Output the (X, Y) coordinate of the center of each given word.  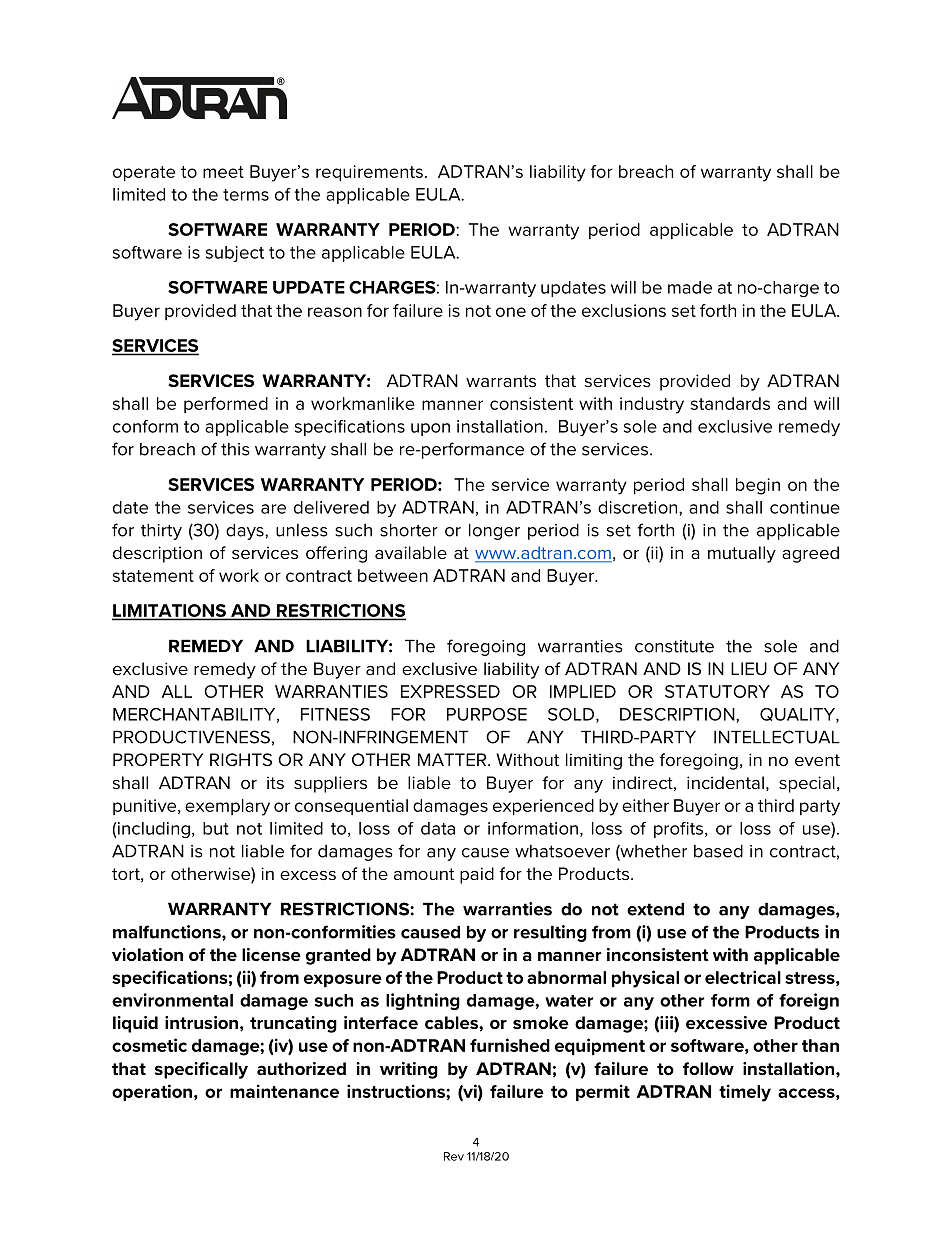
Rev (454, 1156)
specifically (201, 1070)
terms (246, 195)
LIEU (749, 668)
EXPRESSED (450, 691)
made (690, 287)
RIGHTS (241, 760)
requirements (369, 173)
